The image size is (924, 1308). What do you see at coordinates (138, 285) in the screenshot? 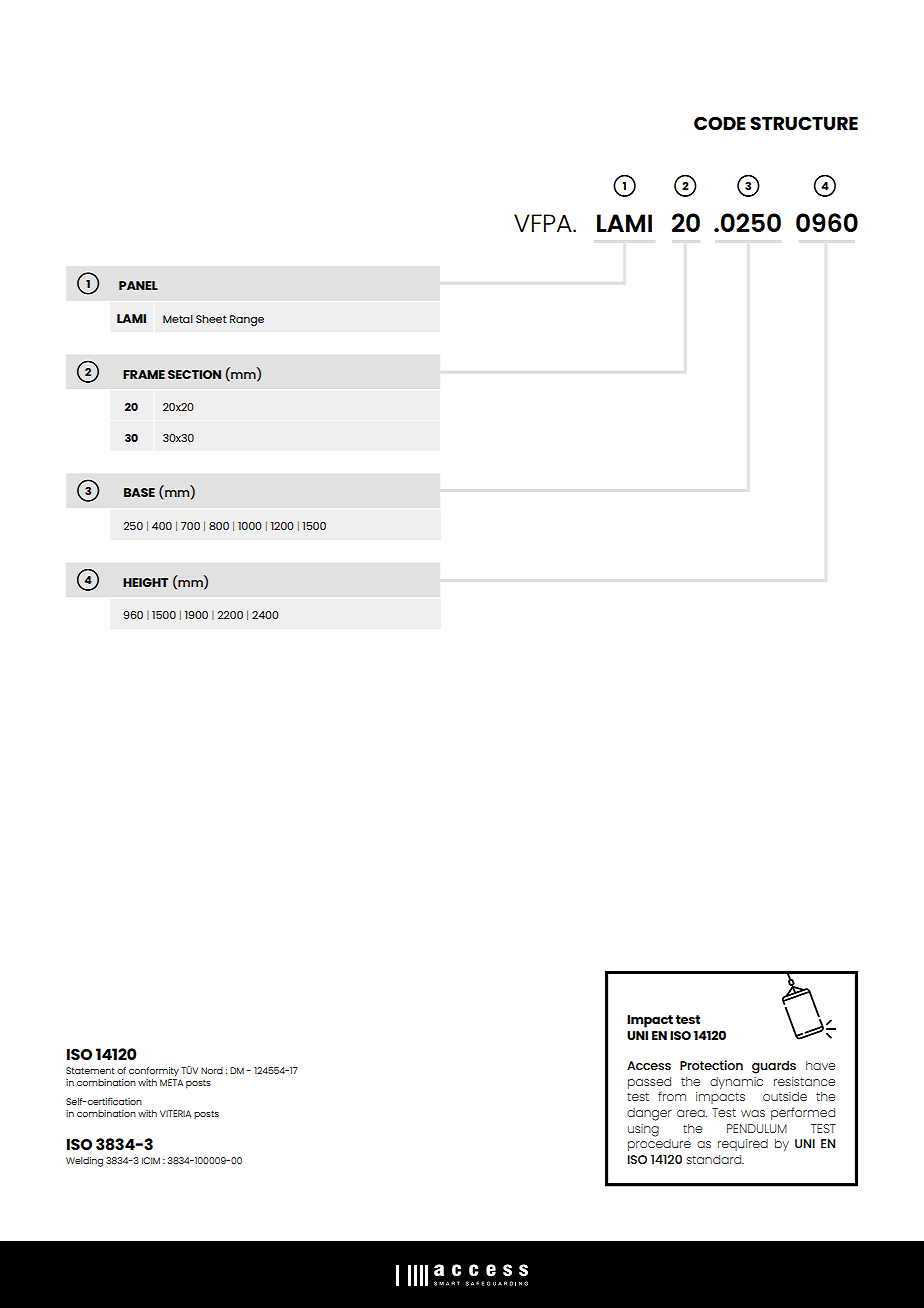
I see `PANEL` at bounding box center [138, 285].
